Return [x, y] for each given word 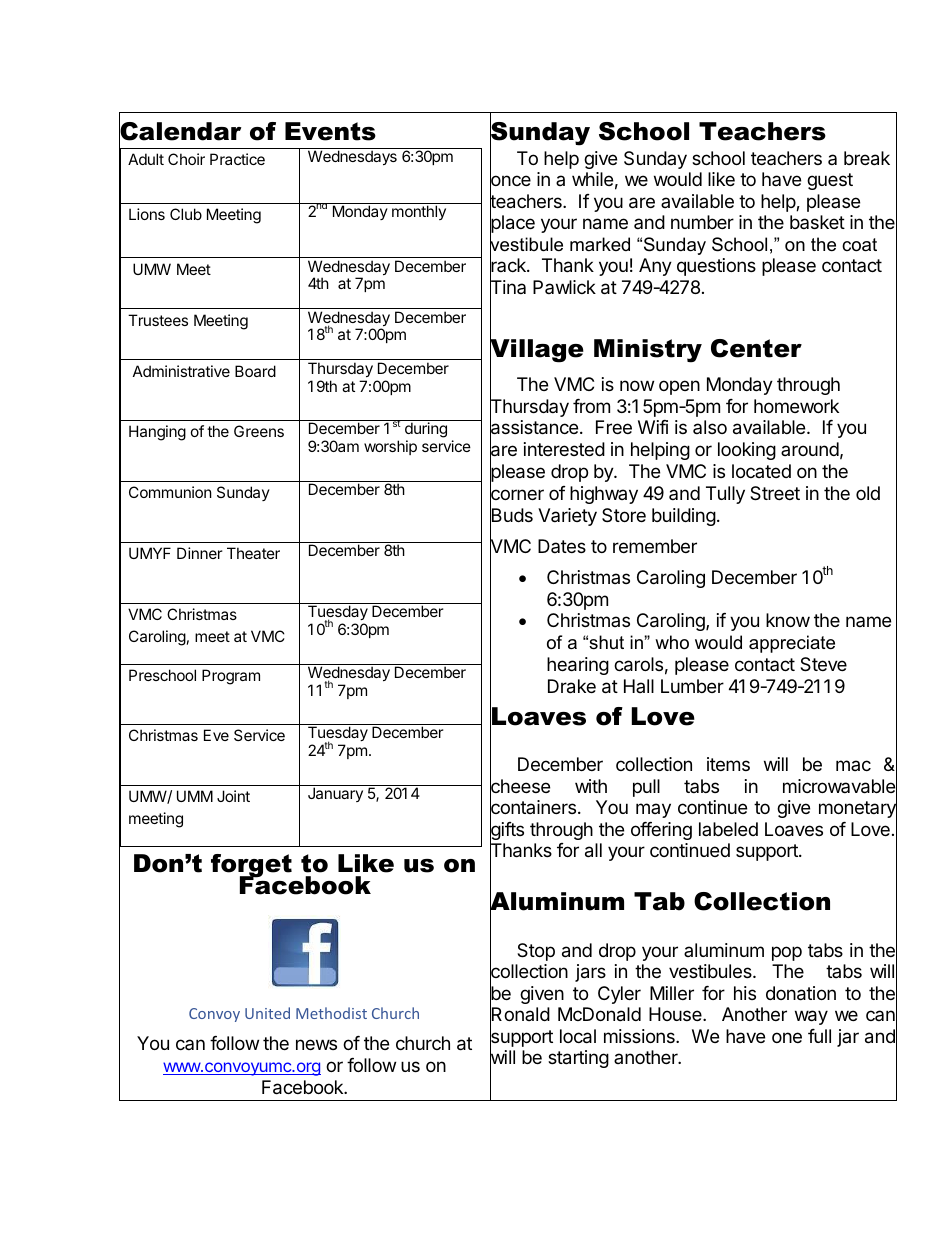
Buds [511, 515]
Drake [572, 686]
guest [830, 181]
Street [775, 493]
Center [756, 348]
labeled [728, 829]
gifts [507, 831]
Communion [170, 492]
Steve [823, 664]
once [510, 181]
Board [255, 371]
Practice [237, 159]
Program [231, 677]
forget [251, 867]
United [267, 1013]
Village [537, 351]
